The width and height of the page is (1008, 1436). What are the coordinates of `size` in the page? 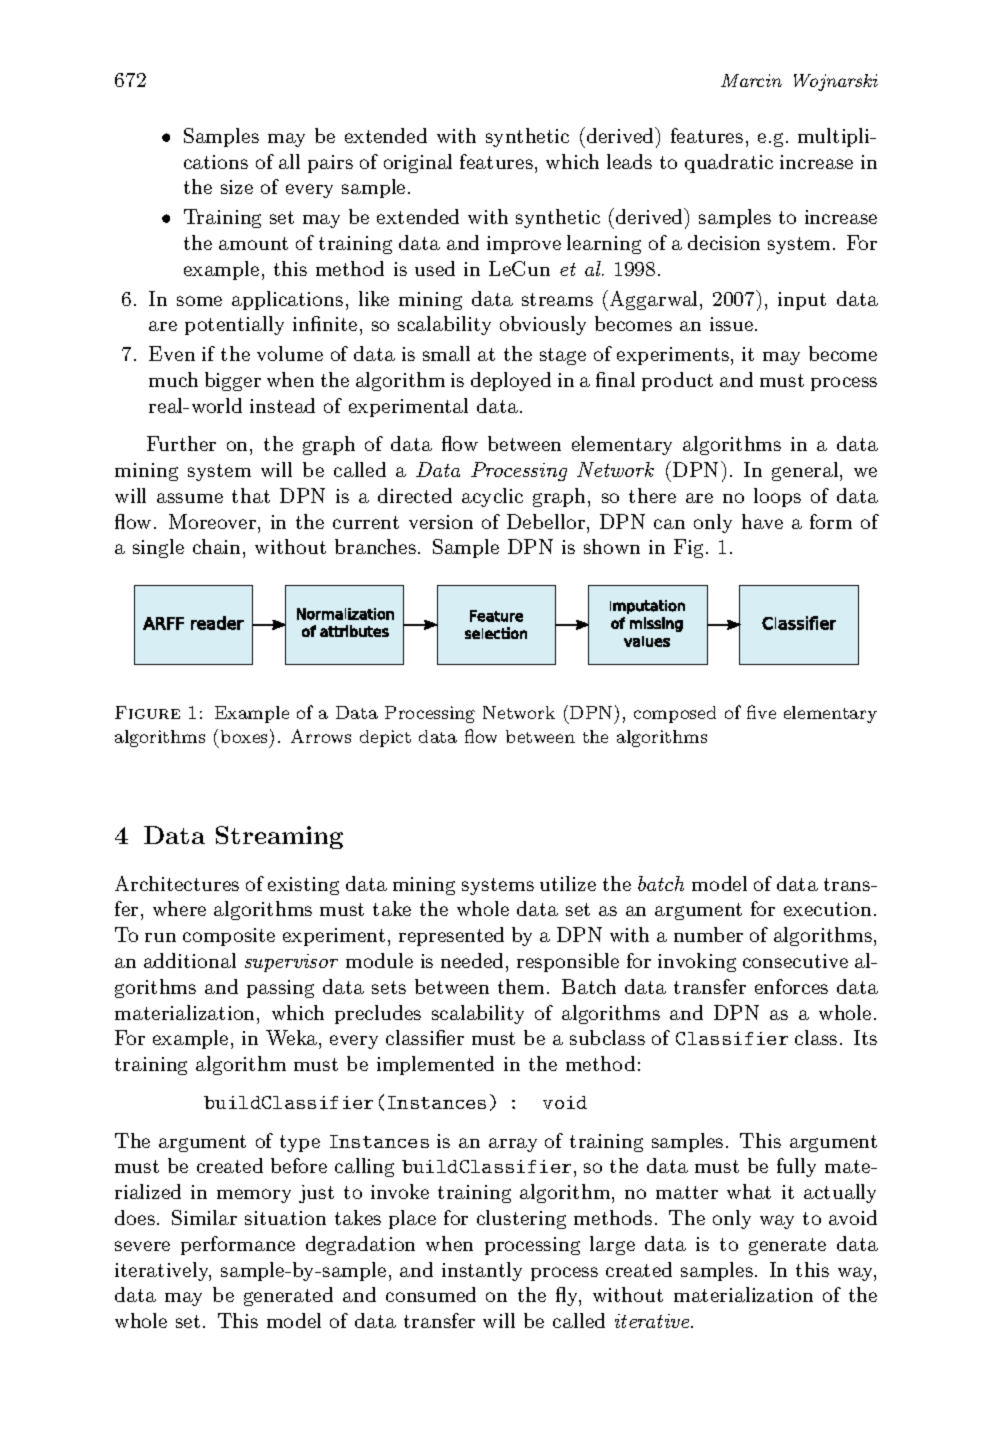 It's located at (237, 187).
